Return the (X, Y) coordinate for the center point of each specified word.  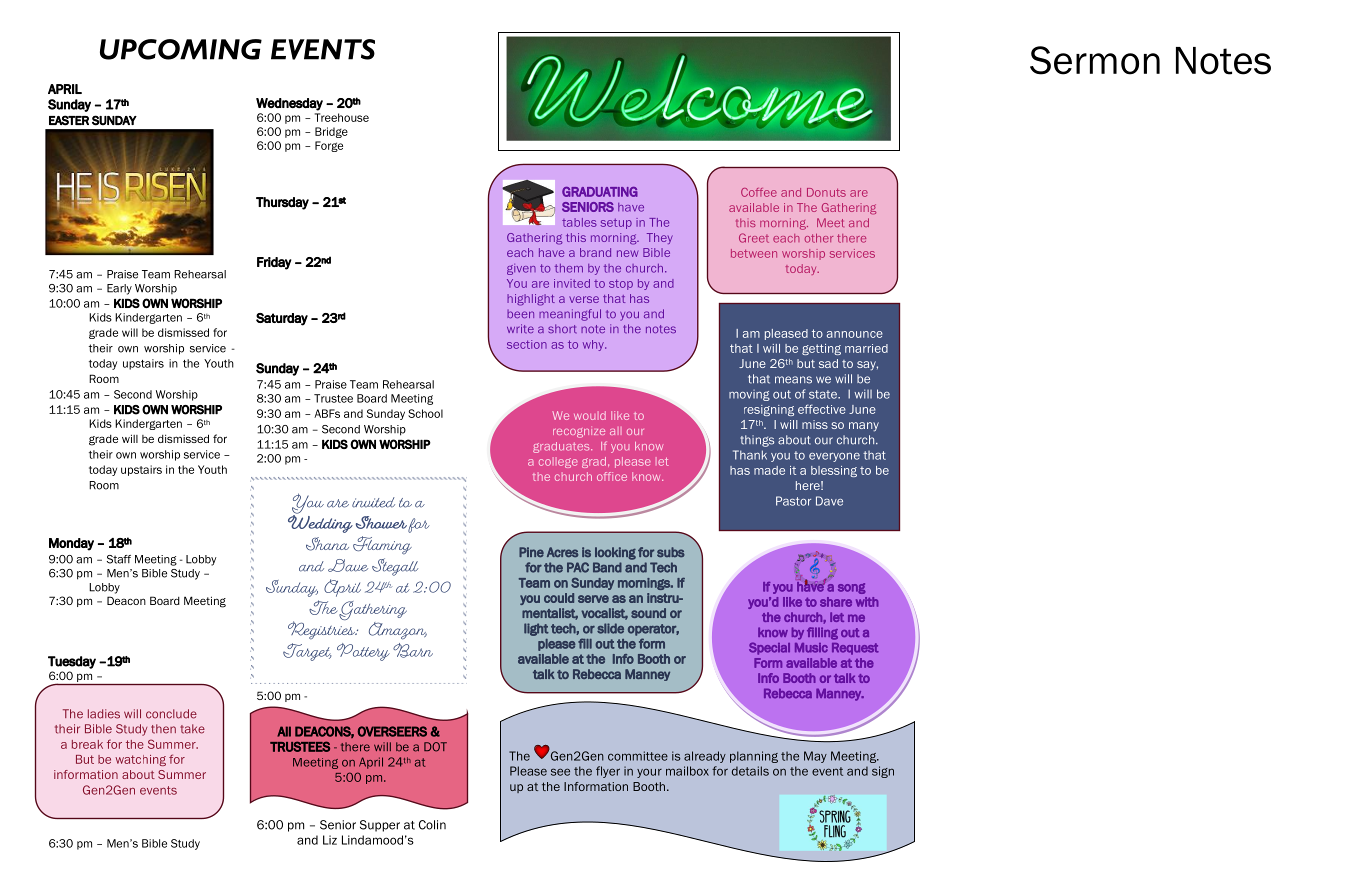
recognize (579, 433)
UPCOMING (181, 49)
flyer (608, 772)
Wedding (320, 522)
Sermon (1095, 60)
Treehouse (342, 117)
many (864, 427)
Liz (330, 840)
